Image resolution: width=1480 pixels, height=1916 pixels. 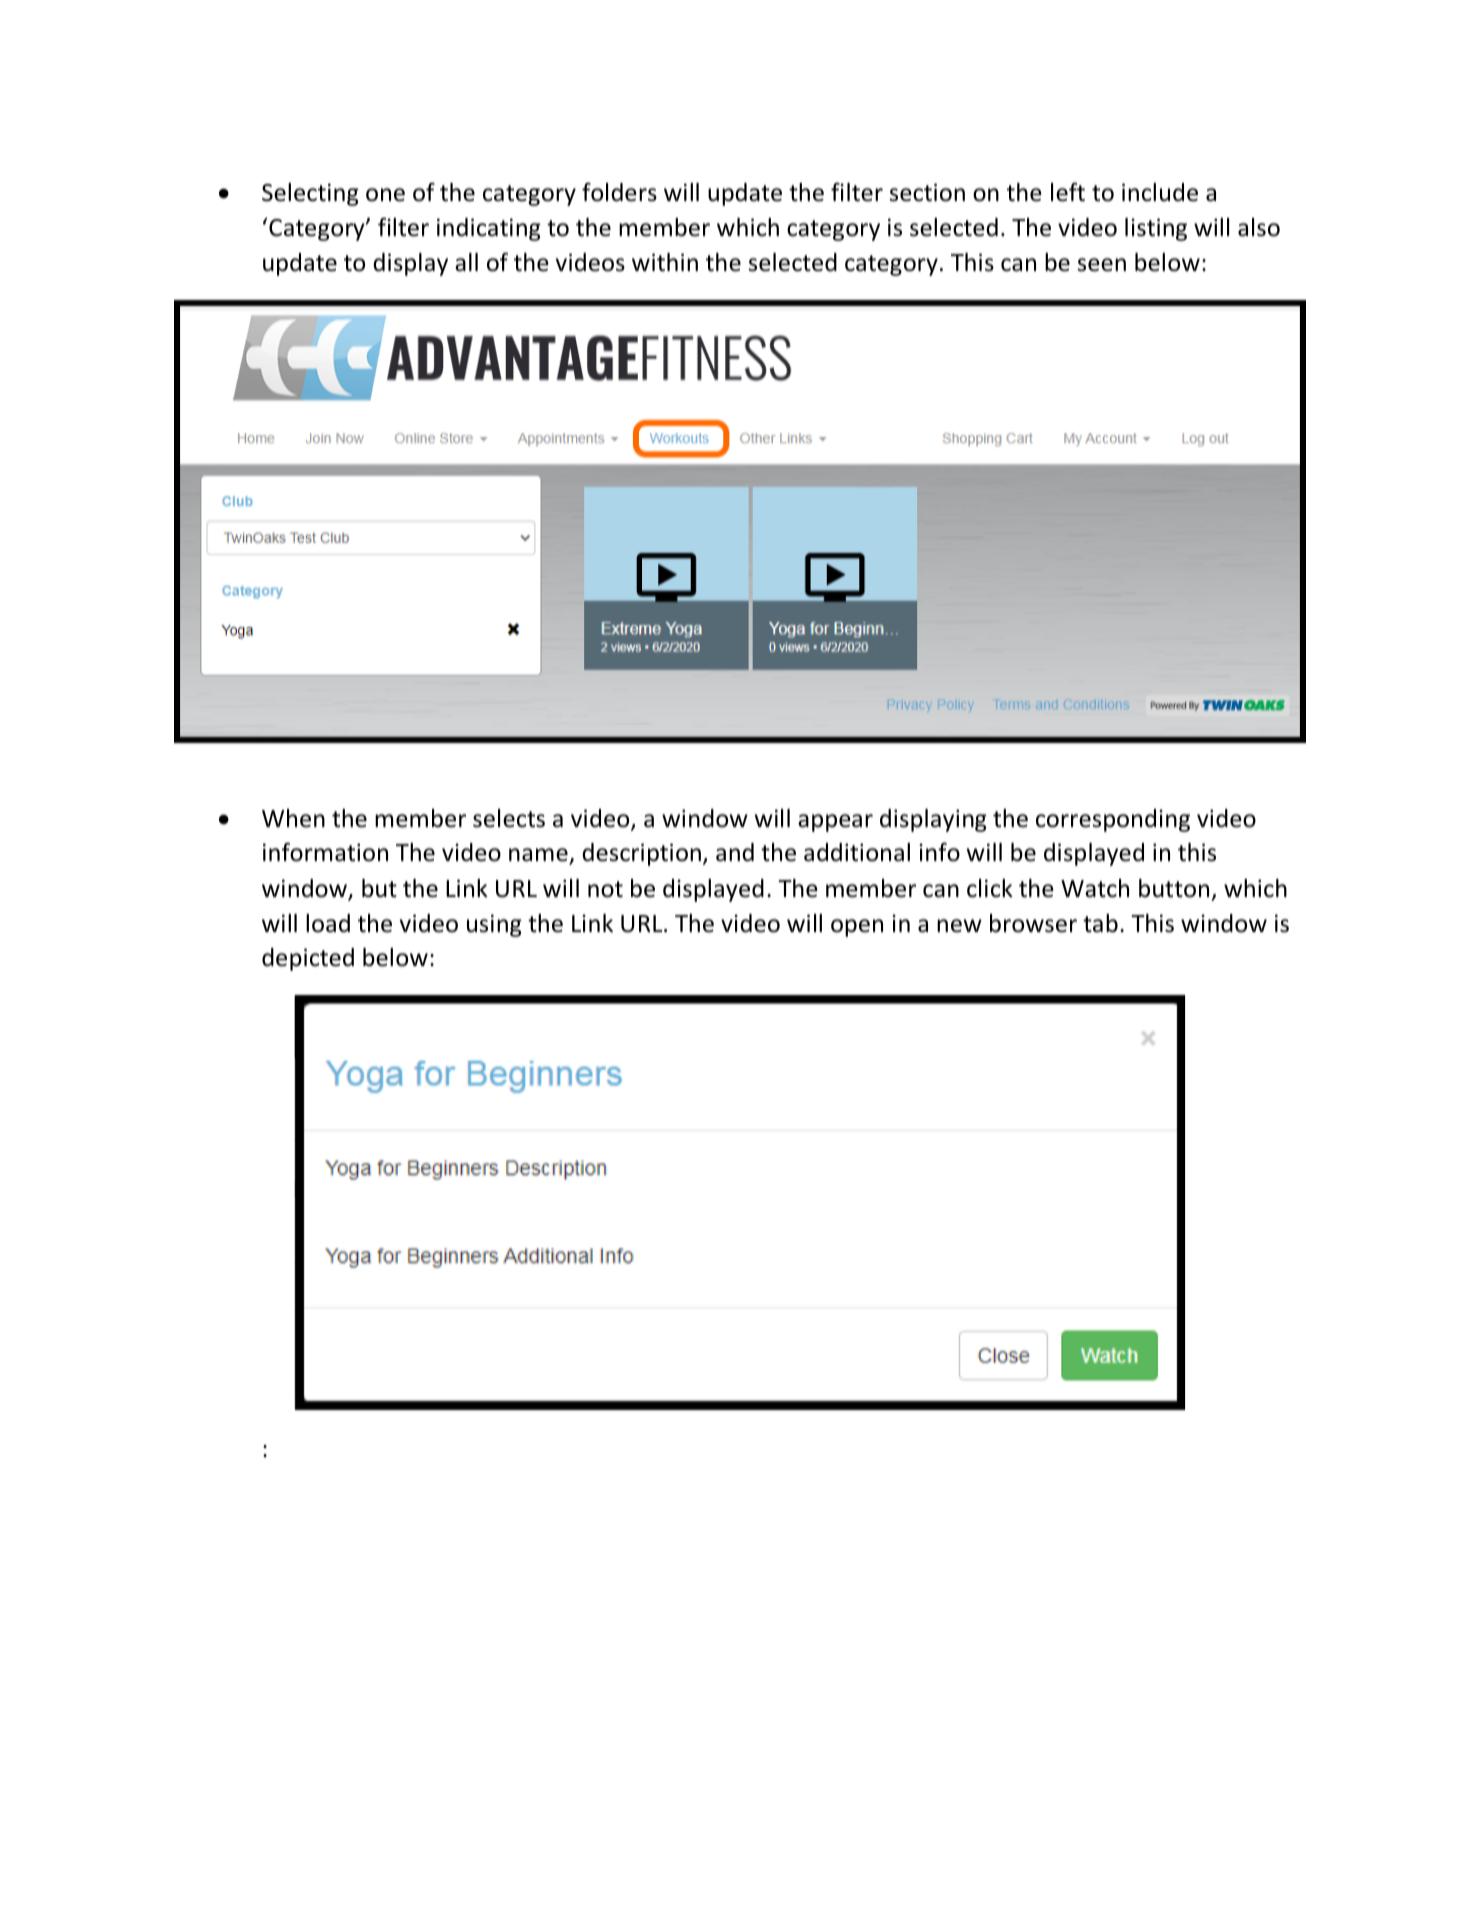 I want to click on appear, so click(x=835, y=823).
